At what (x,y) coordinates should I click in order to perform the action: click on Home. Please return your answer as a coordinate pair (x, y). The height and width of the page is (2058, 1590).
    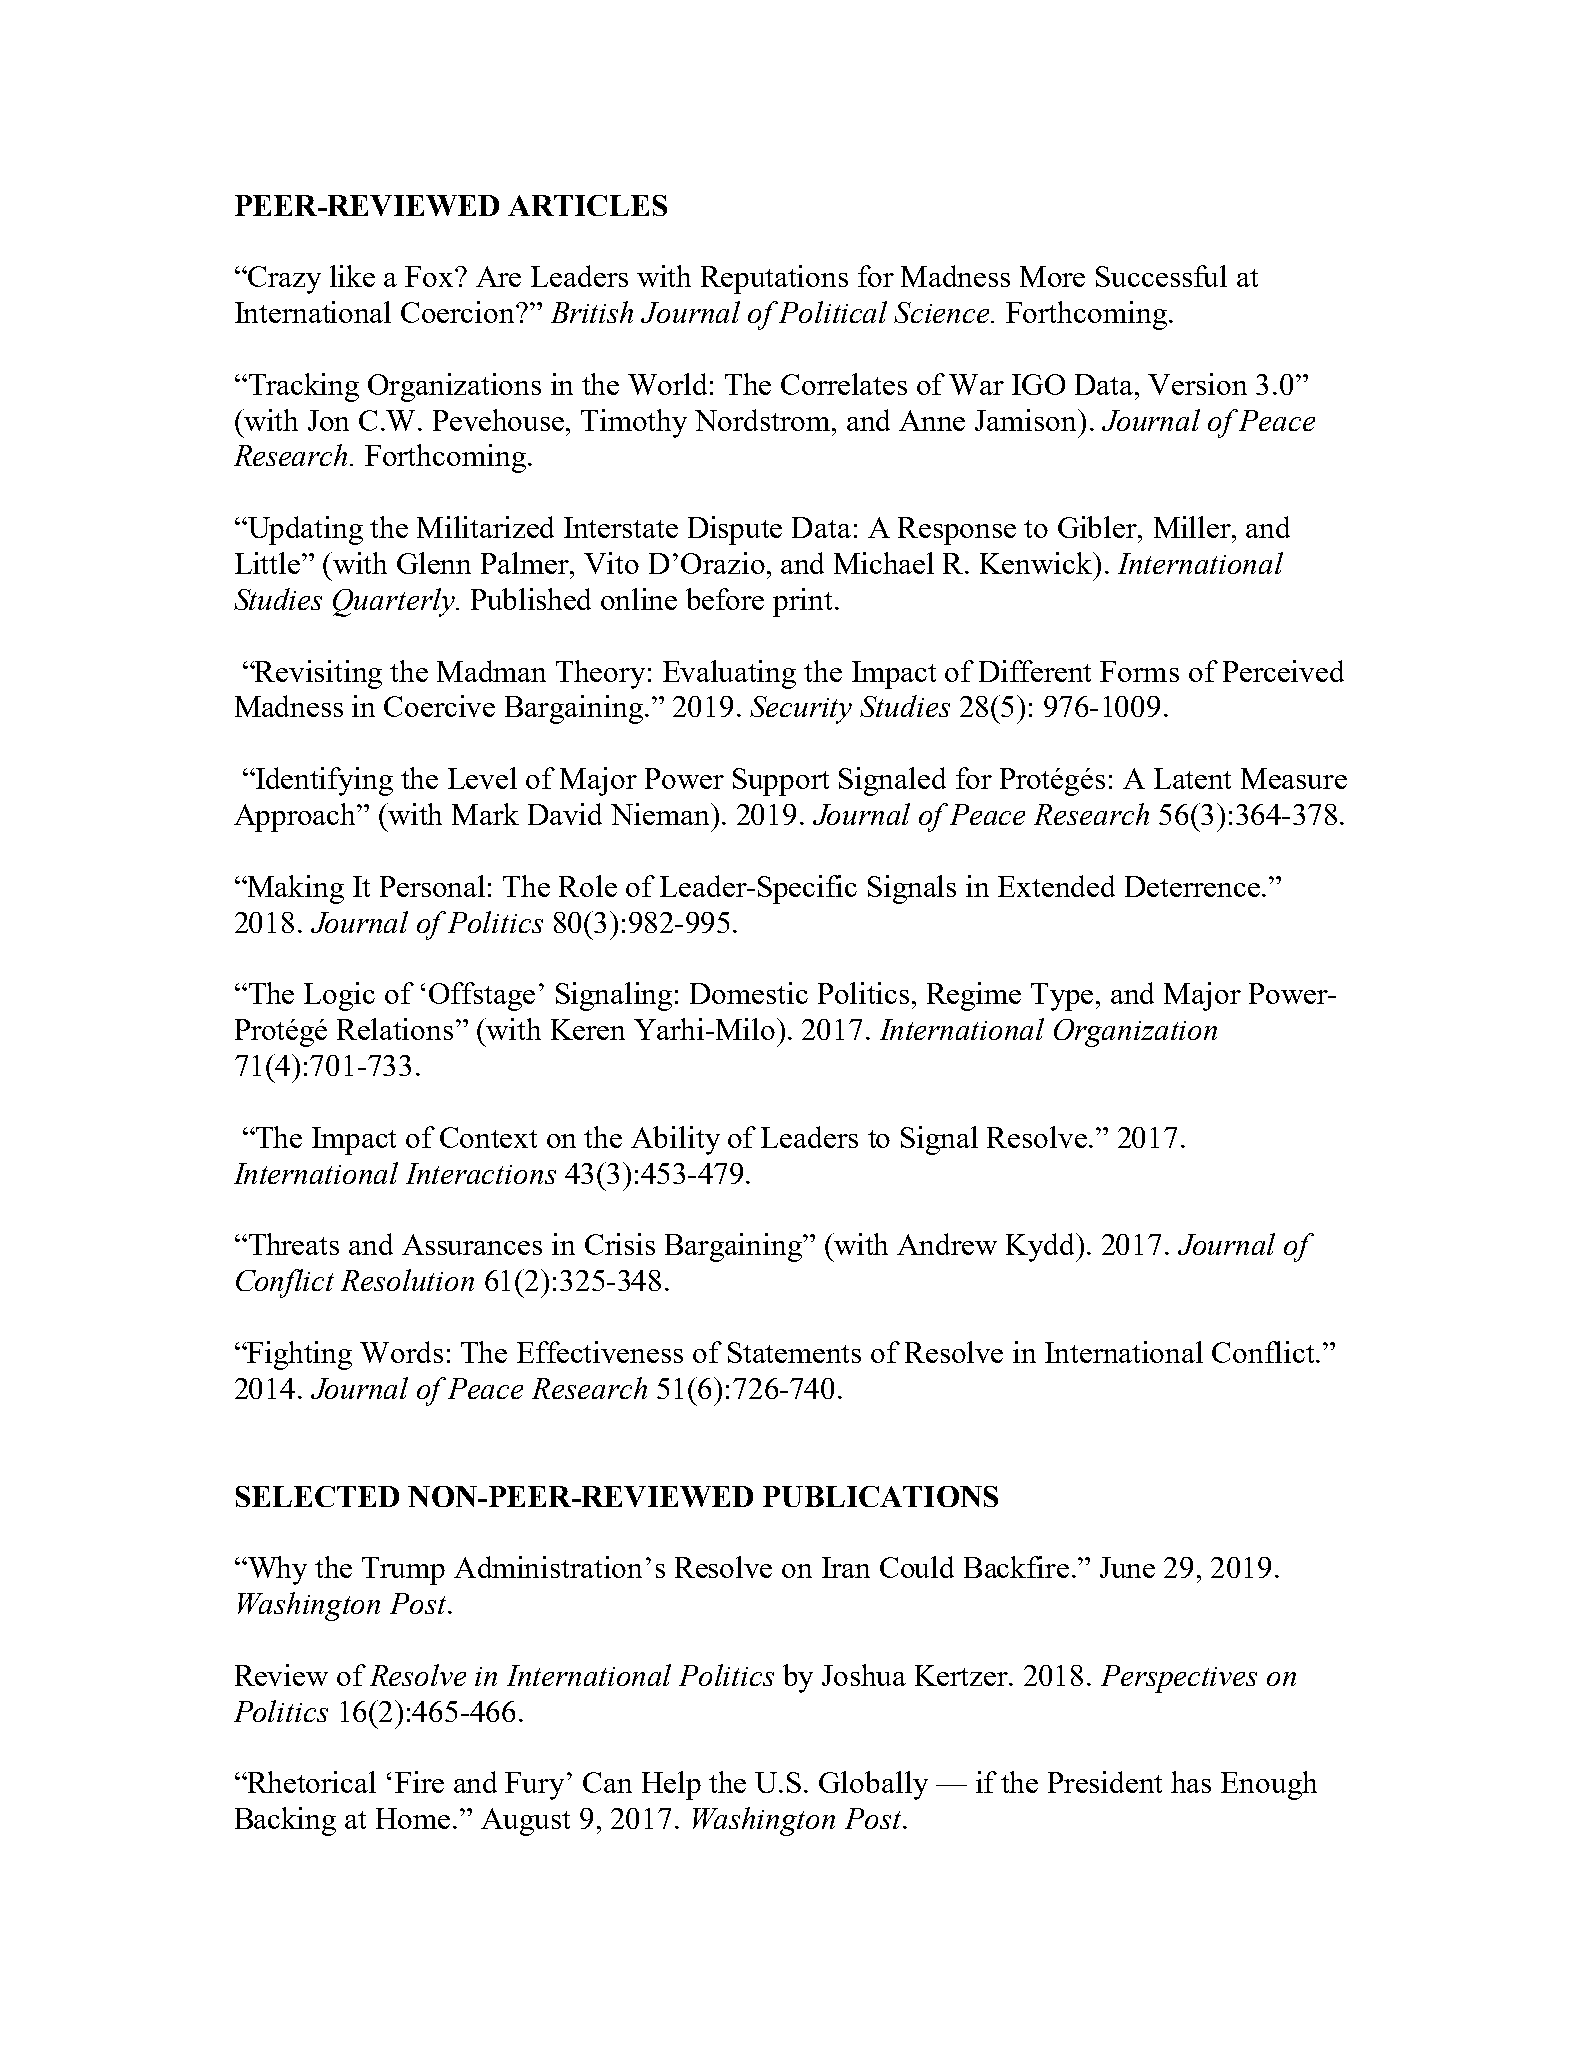
    Looking at the image, I should click on (413, 1818).
